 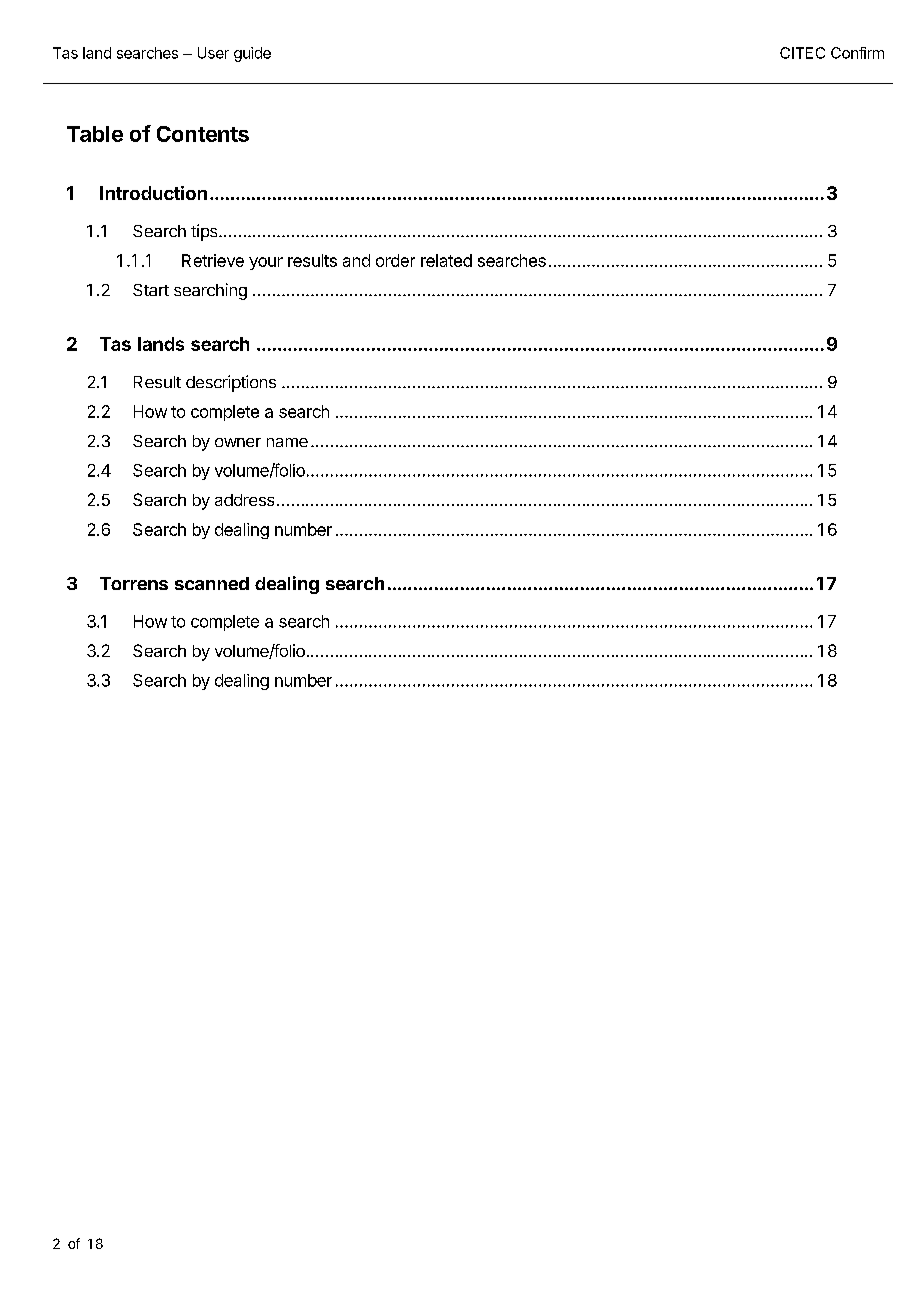 I want to click on Confirm, so click(x=857, y=53).
